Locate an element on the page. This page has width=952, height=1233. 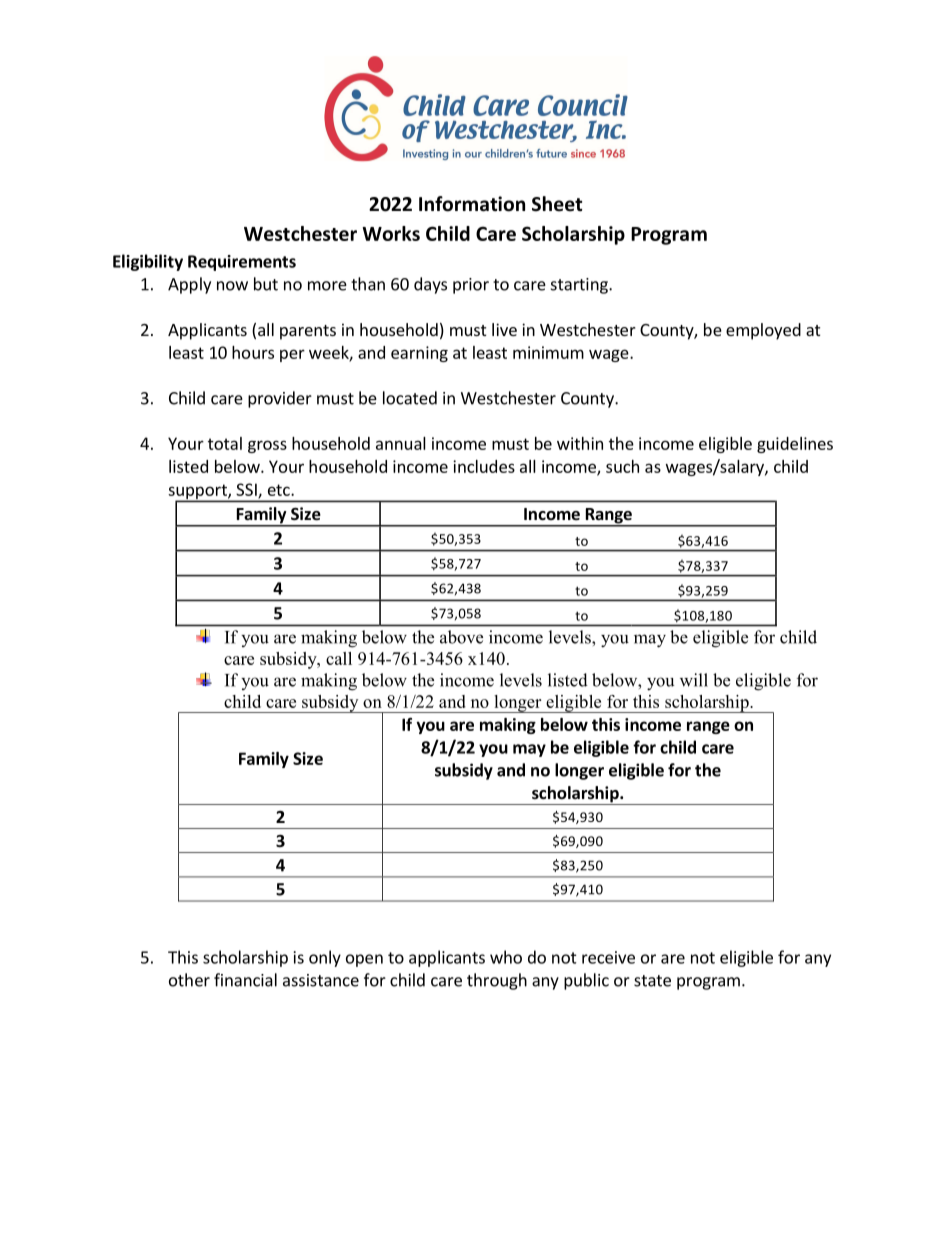
Sheet is located at coordinates (557, 204).
